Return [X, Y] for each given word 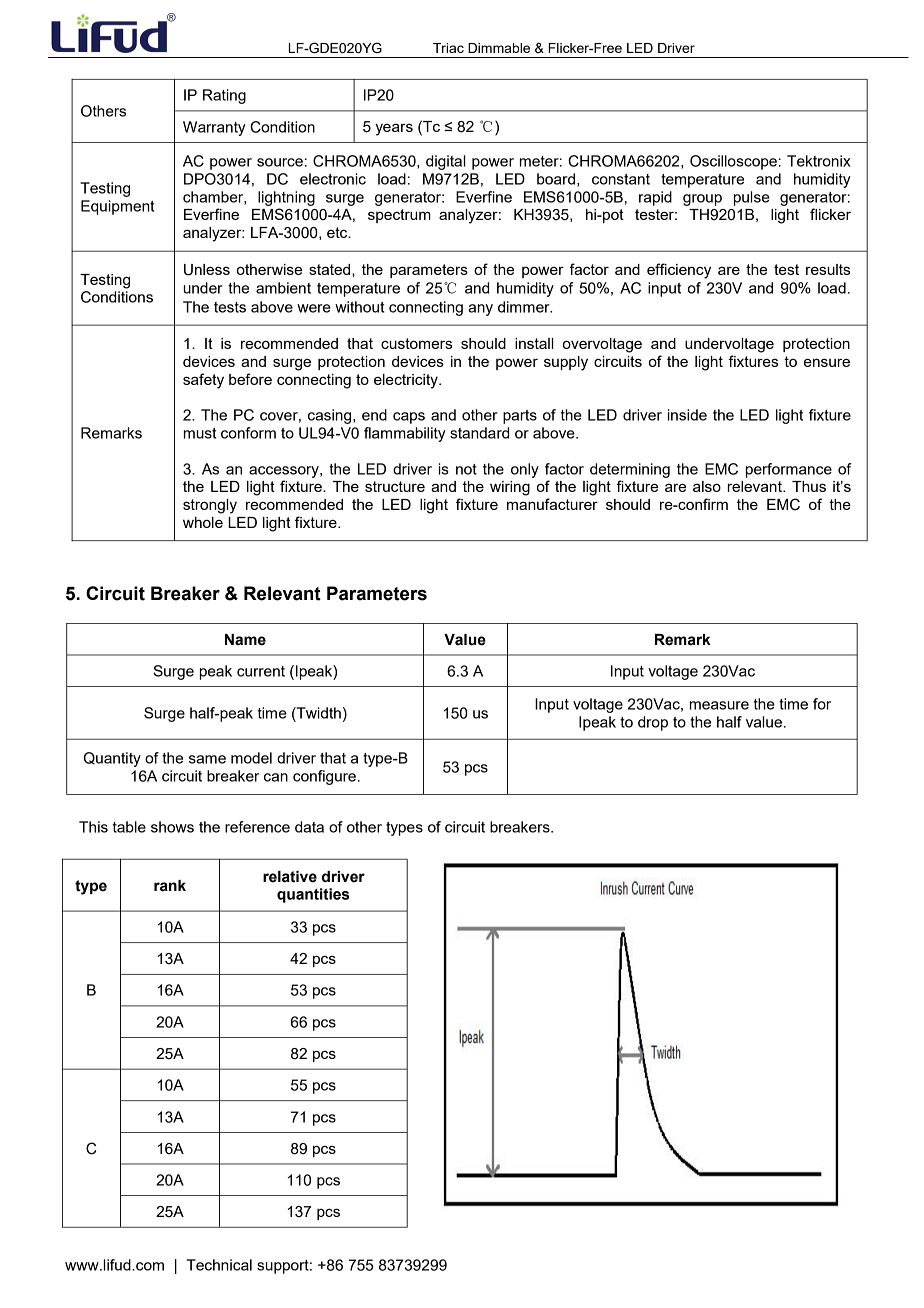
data [309, 827]
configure [324, 777]
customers [416, 343]
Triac [448, 48]
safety [203, 381]
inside [687, 415]
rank [170, 886]
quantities [313, 895]
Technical [219, 1265]
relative [290, 877]
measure [719, 705]
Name [245, 640]
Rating [224, 96]
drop [653, 723]
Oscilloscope [733, 162]
